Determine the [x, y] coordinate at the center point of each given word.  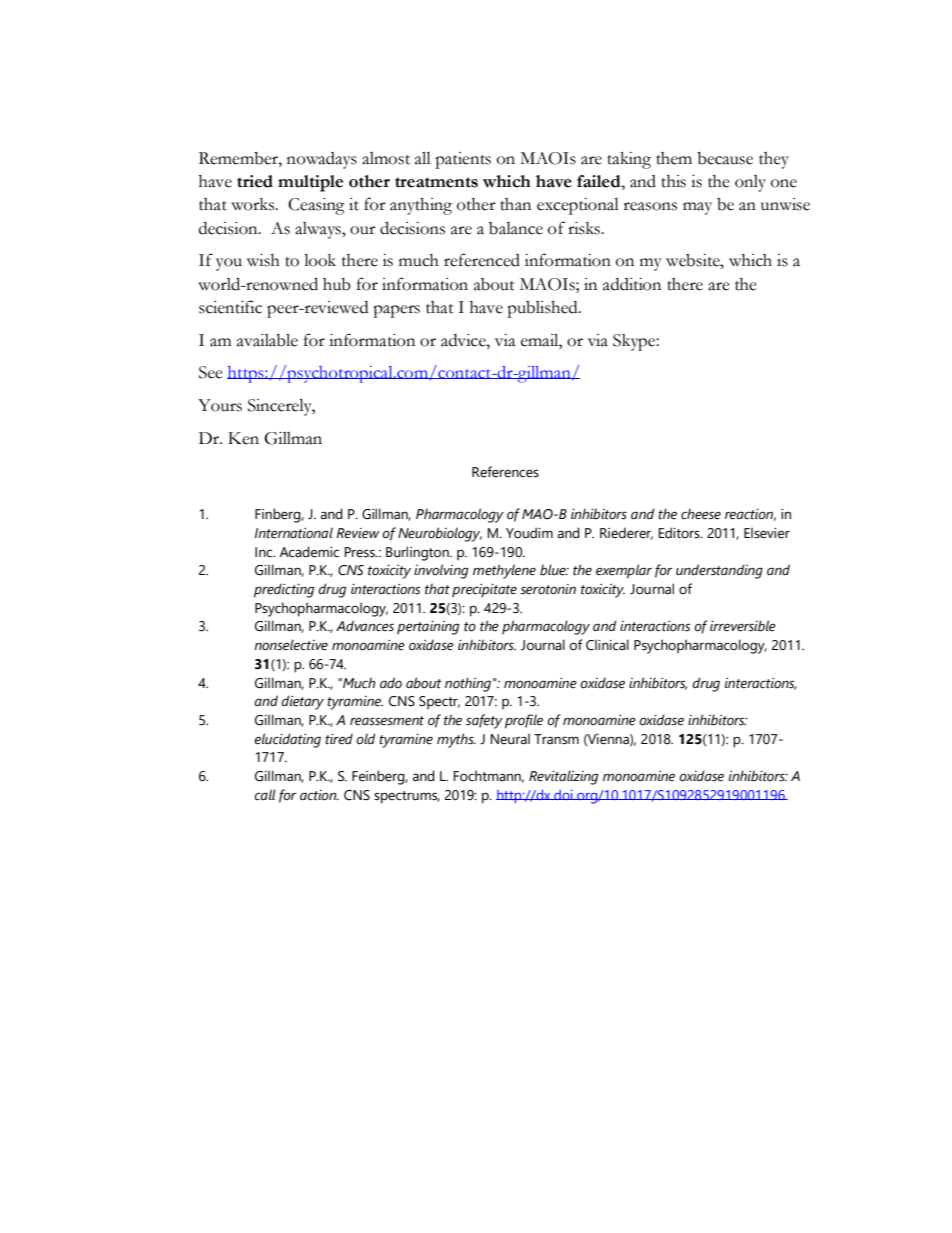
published [543, 309]
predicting [284, 590]
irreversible [743, 626]
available [267, 340]
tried [255, 181]
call [265, 795]
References [505, 472]
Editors [680, 533]
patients [463, 160]
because [725, 158]
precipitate [484, 591]
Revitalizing [563, 777]
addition [632, 284]
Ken [243, 438]
